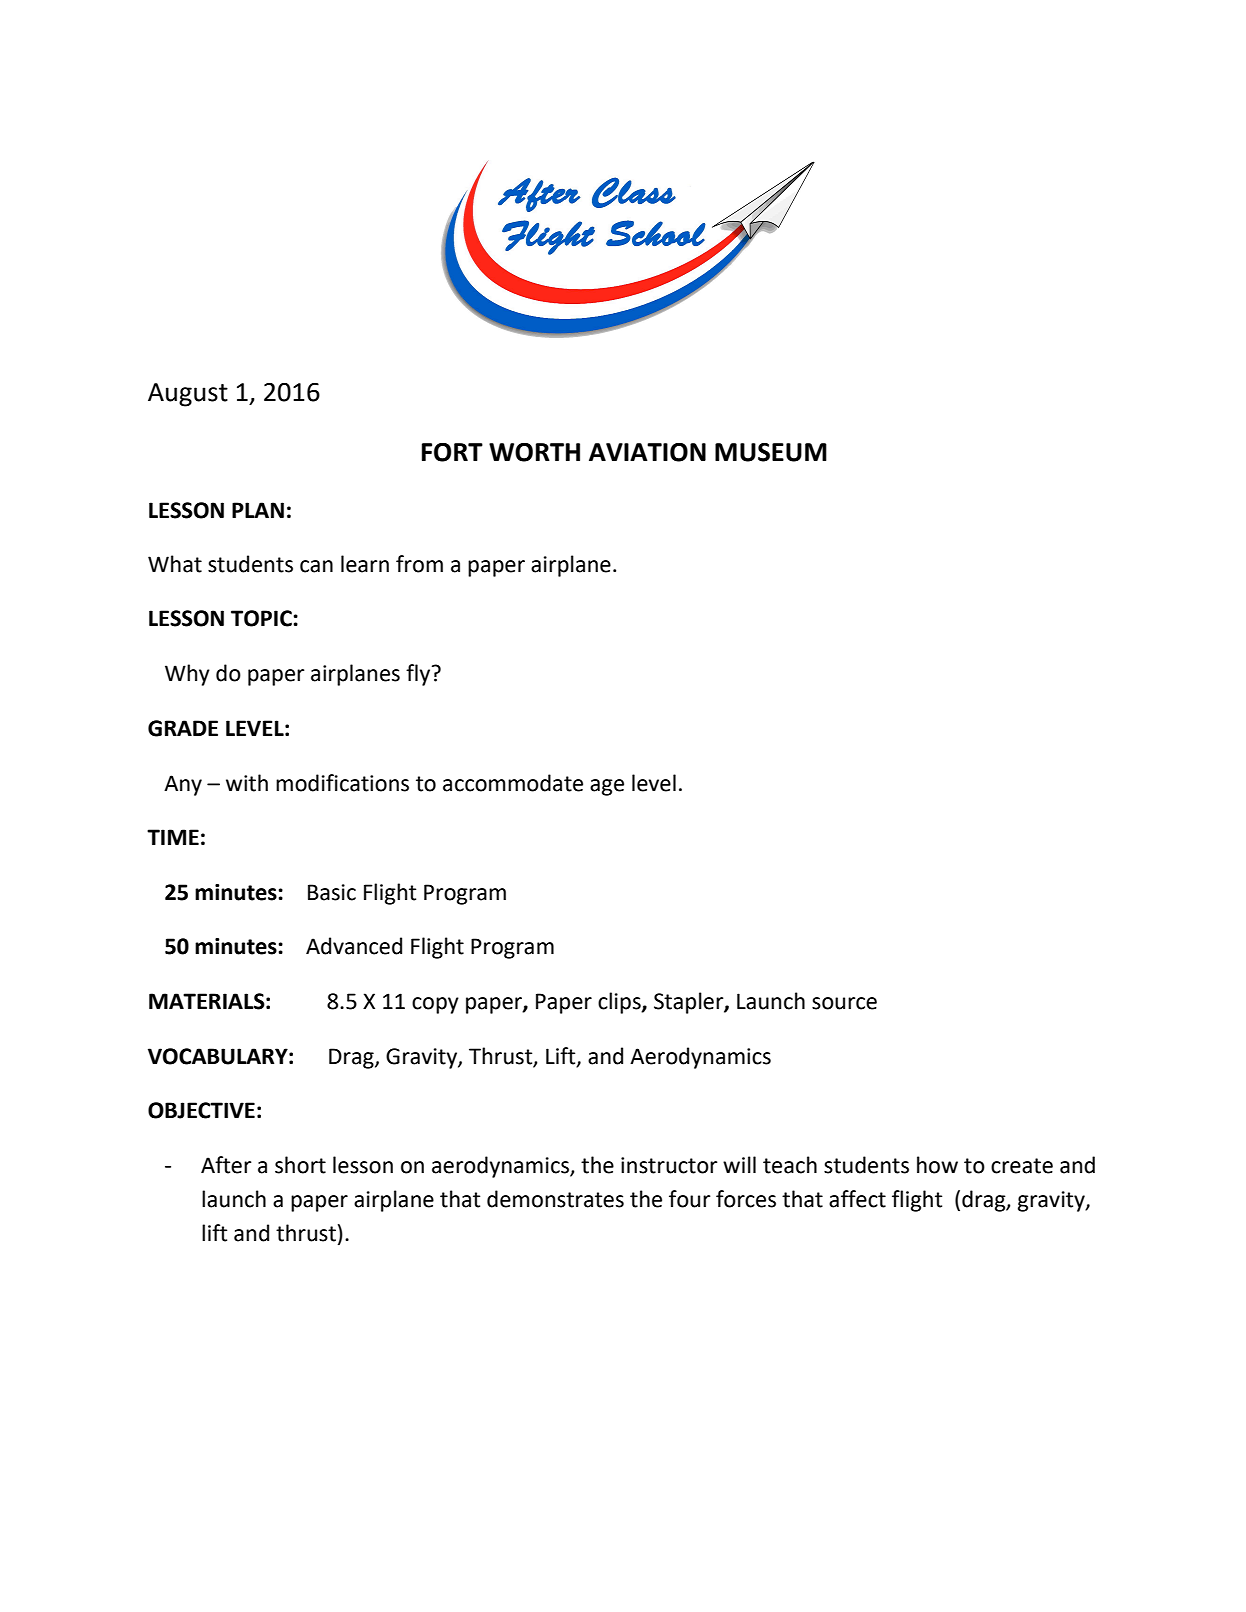 This image has height=1612, width=1246. I want to click on Basic, so click(332, 892).
